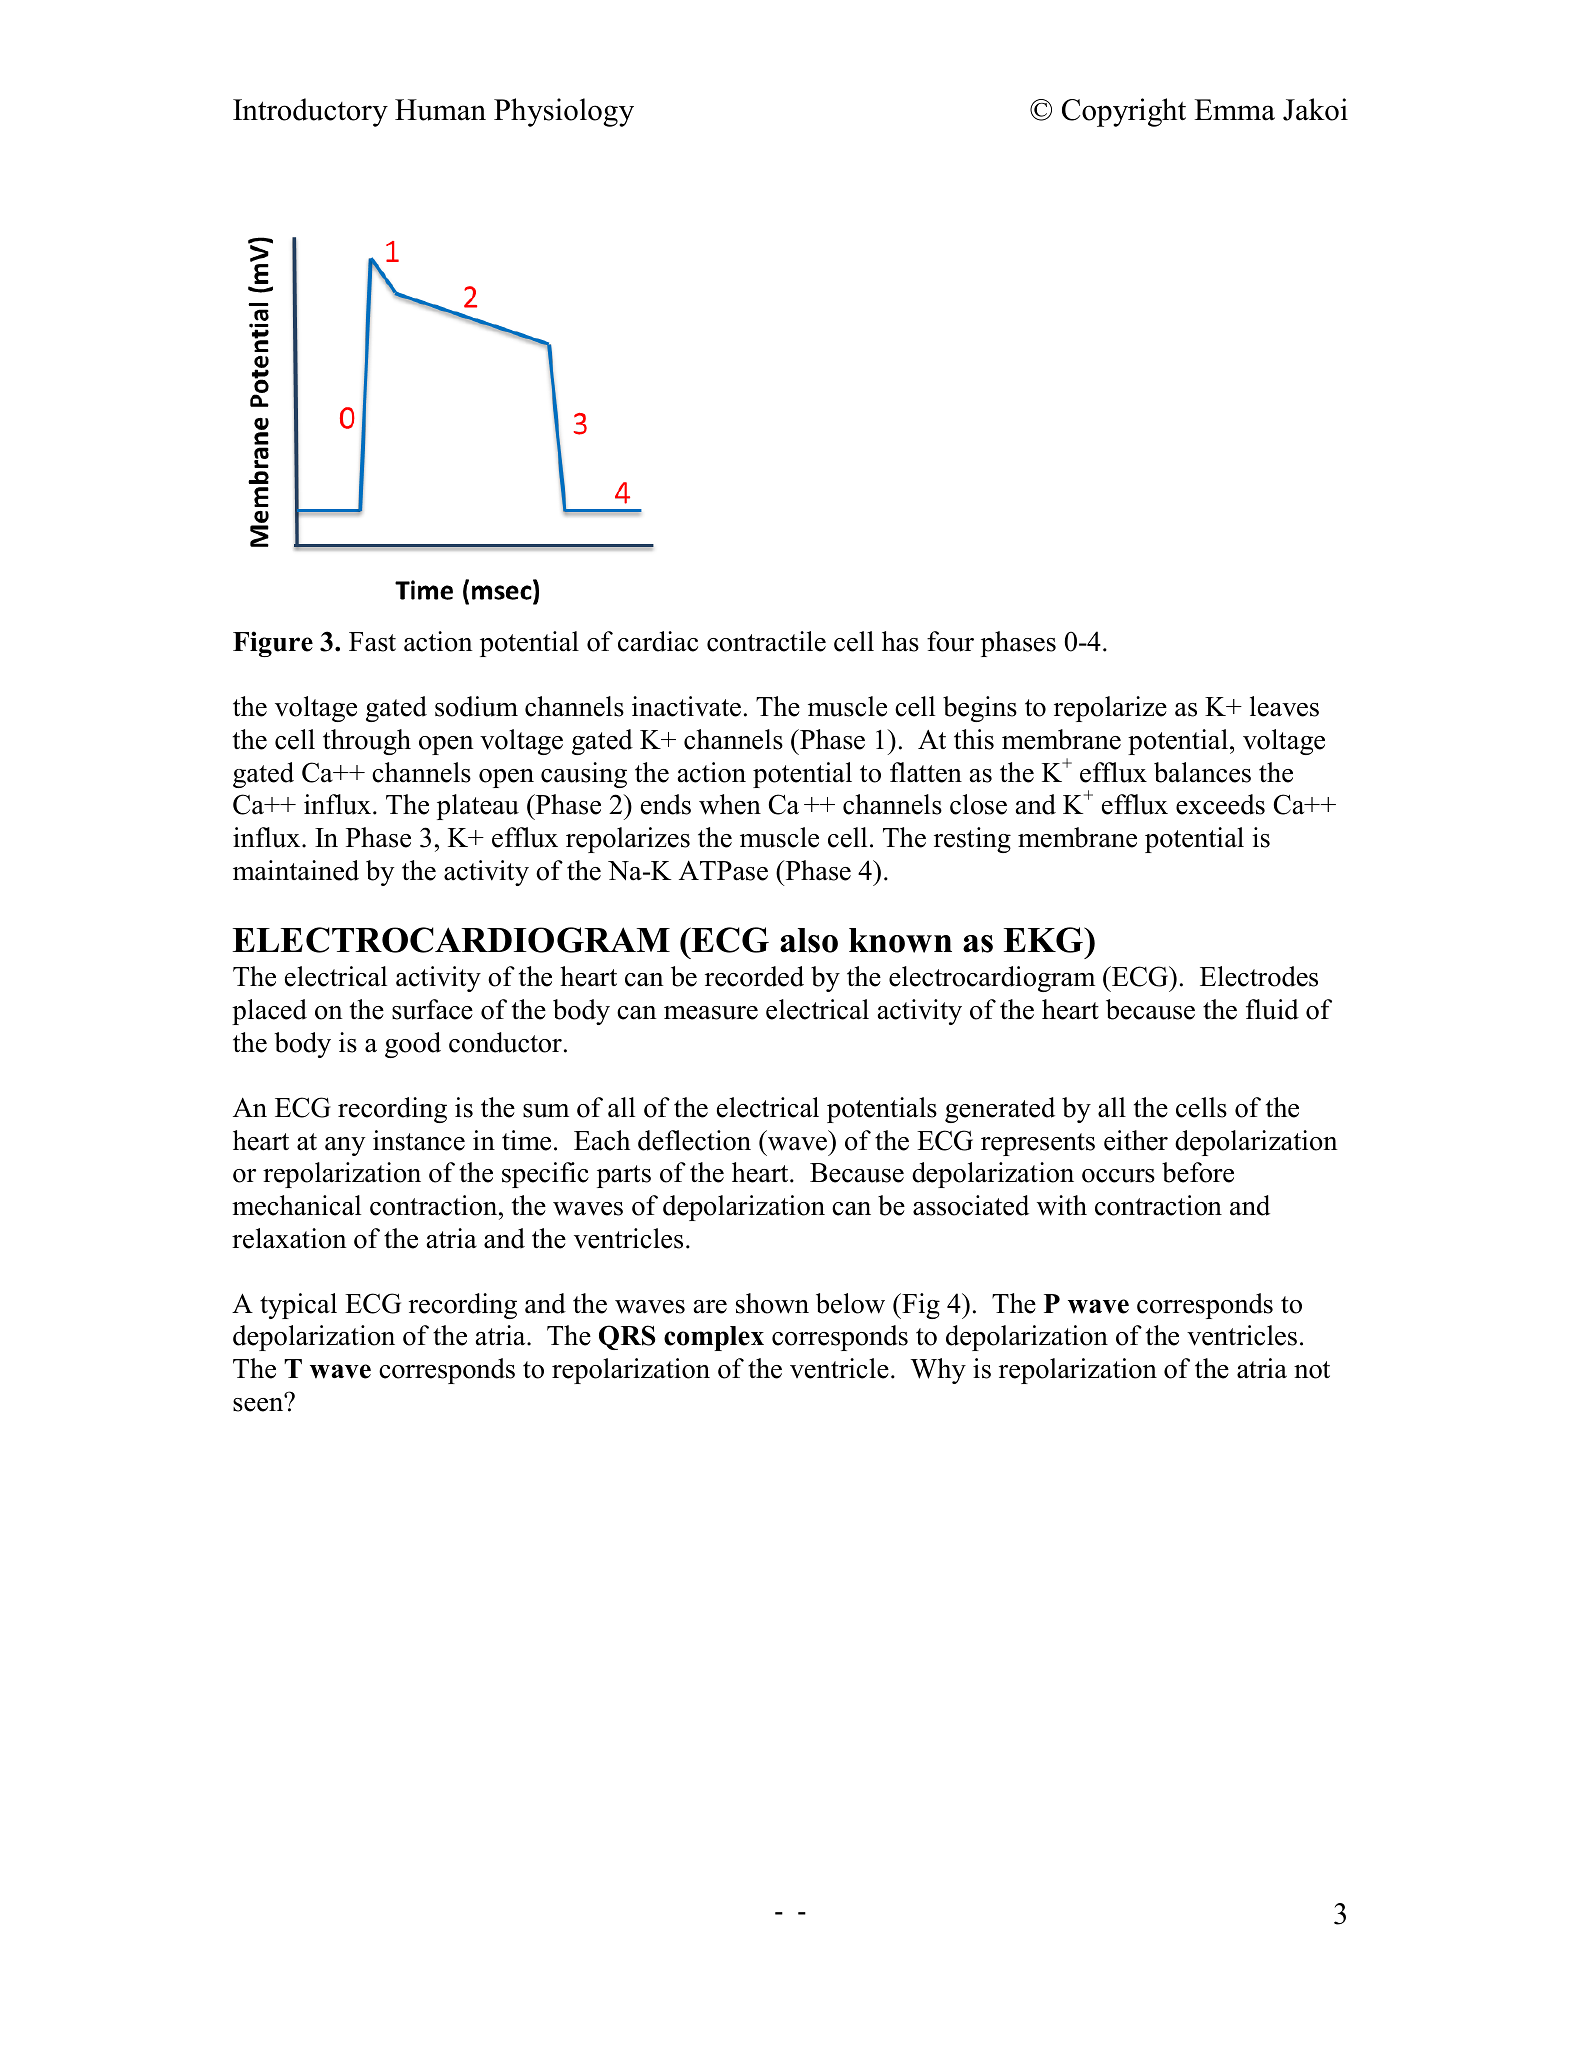 Image resolution: width=1581 pixels, height=2046 pixels. Describe the element at coordinates (367, 742) in the screenshot. I see `through` at that location.
